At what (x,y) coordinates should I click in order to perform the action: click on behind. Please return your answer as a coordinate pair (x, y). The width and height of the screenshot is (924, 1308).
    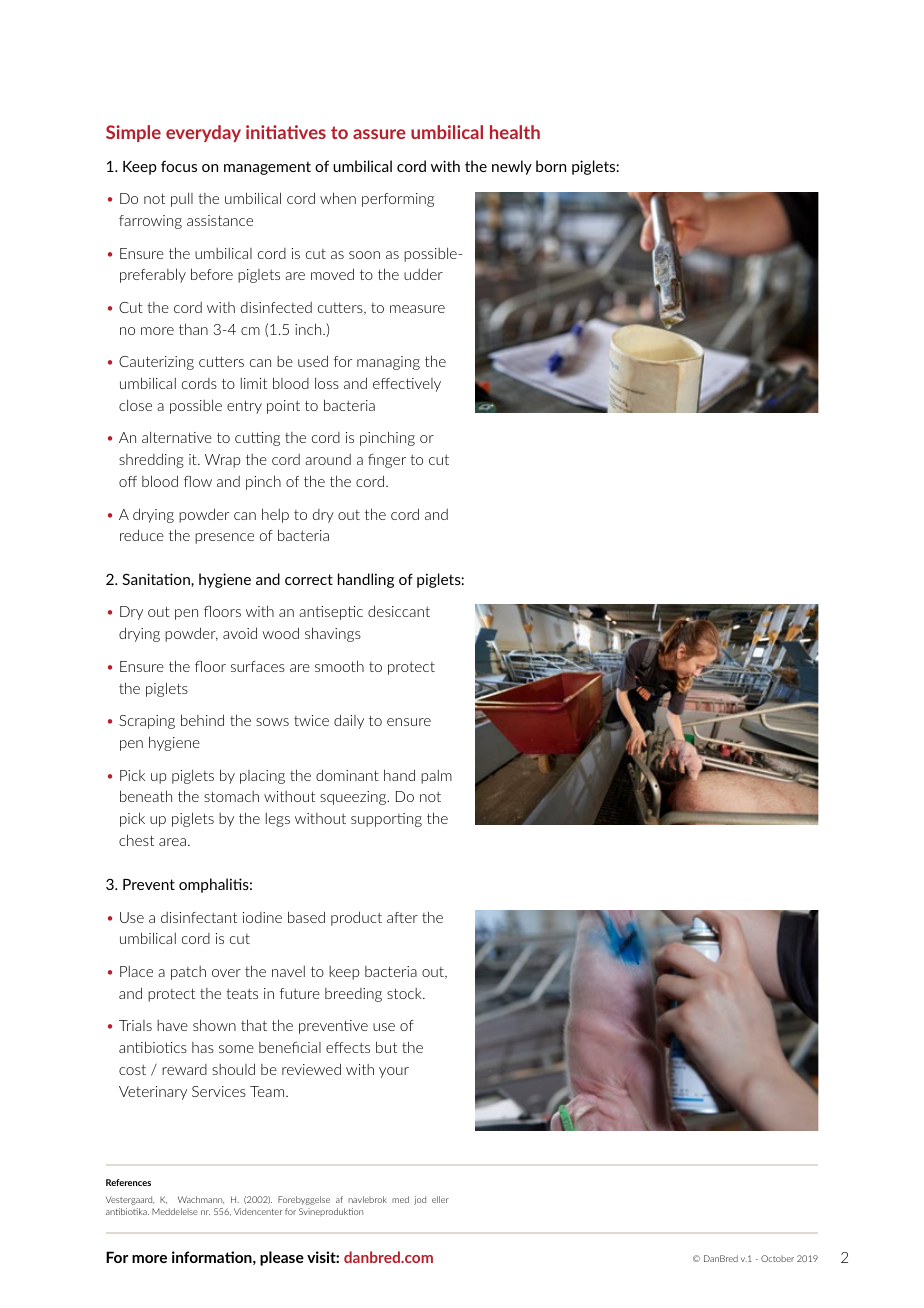
    Looking at the image, I should click on (202, 720).
